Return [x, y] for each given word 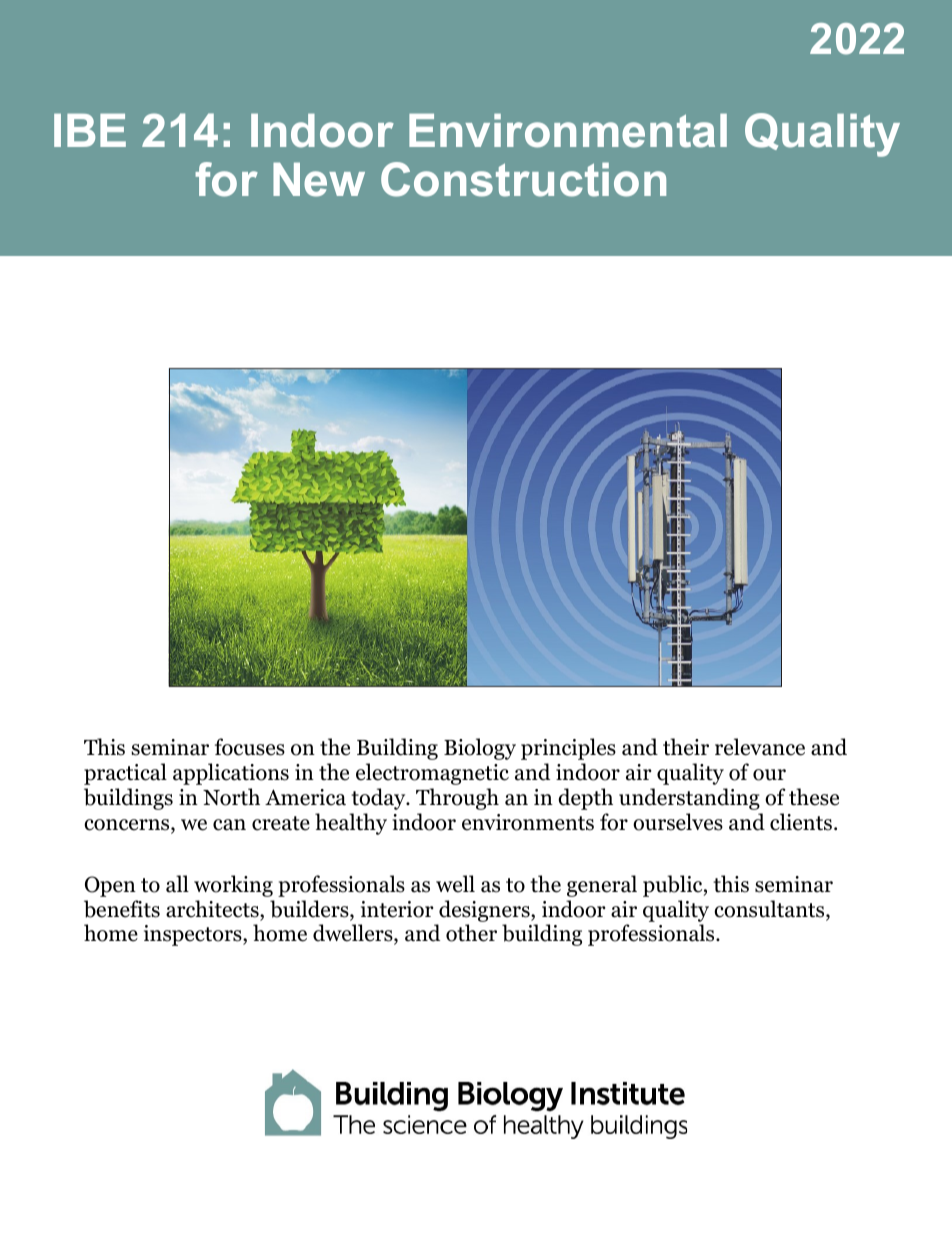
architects [213, 909]
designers [485, 911]
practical [125, 774]
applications [231, 774]
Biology [480, 749]
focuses [250, 747]
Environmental [568, 131]
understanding [689, 799]
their [686, 747]
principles [568, 749]
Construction [523, 179]
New [319, 179]
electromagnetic [432, 774]
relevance [760, 747]
